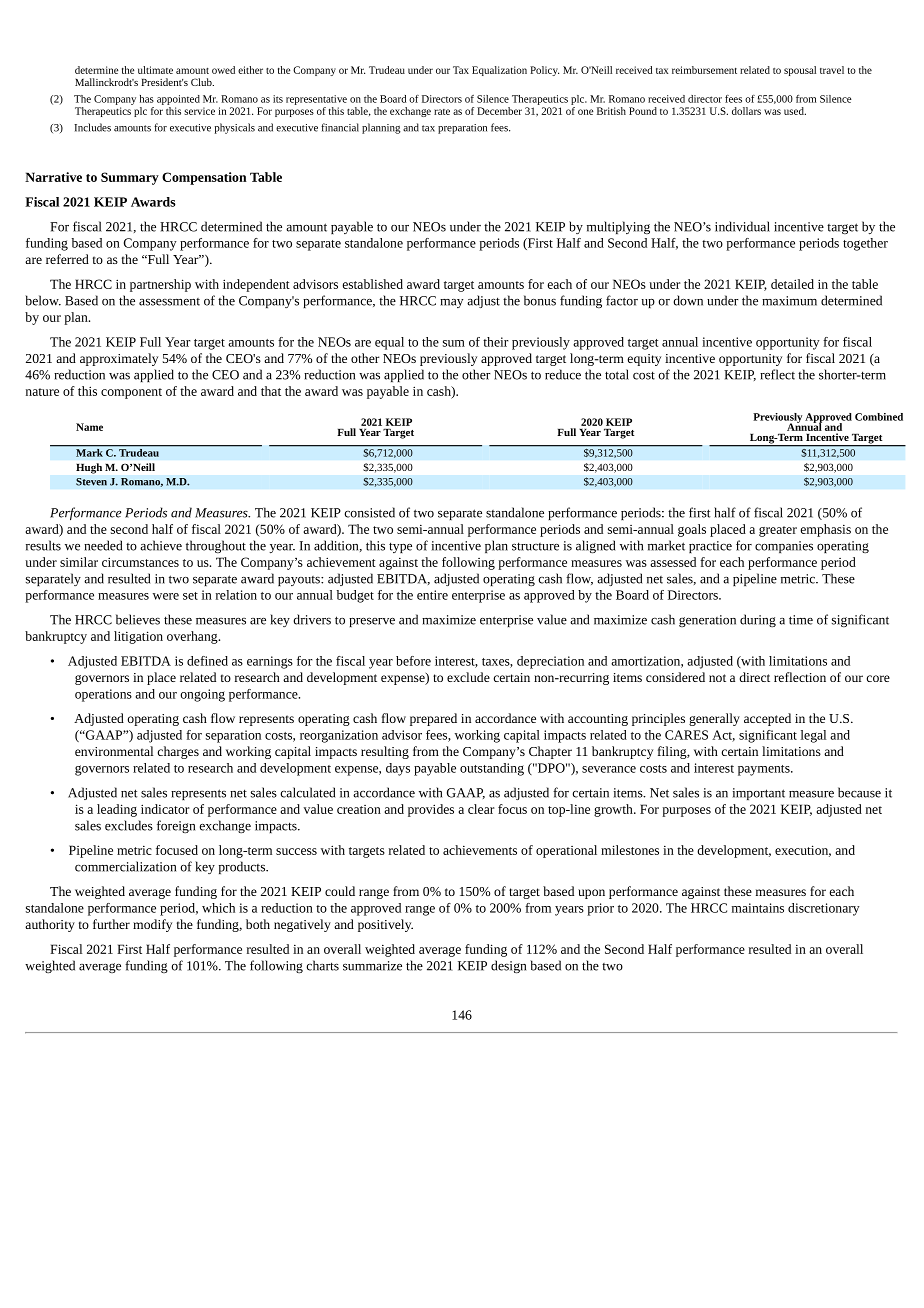 The height and width of the screenshot is (1308, 924). What do you see at coordinates (400, 547) in the screenshot?
I see `type` at bounding box center [400, 547].
